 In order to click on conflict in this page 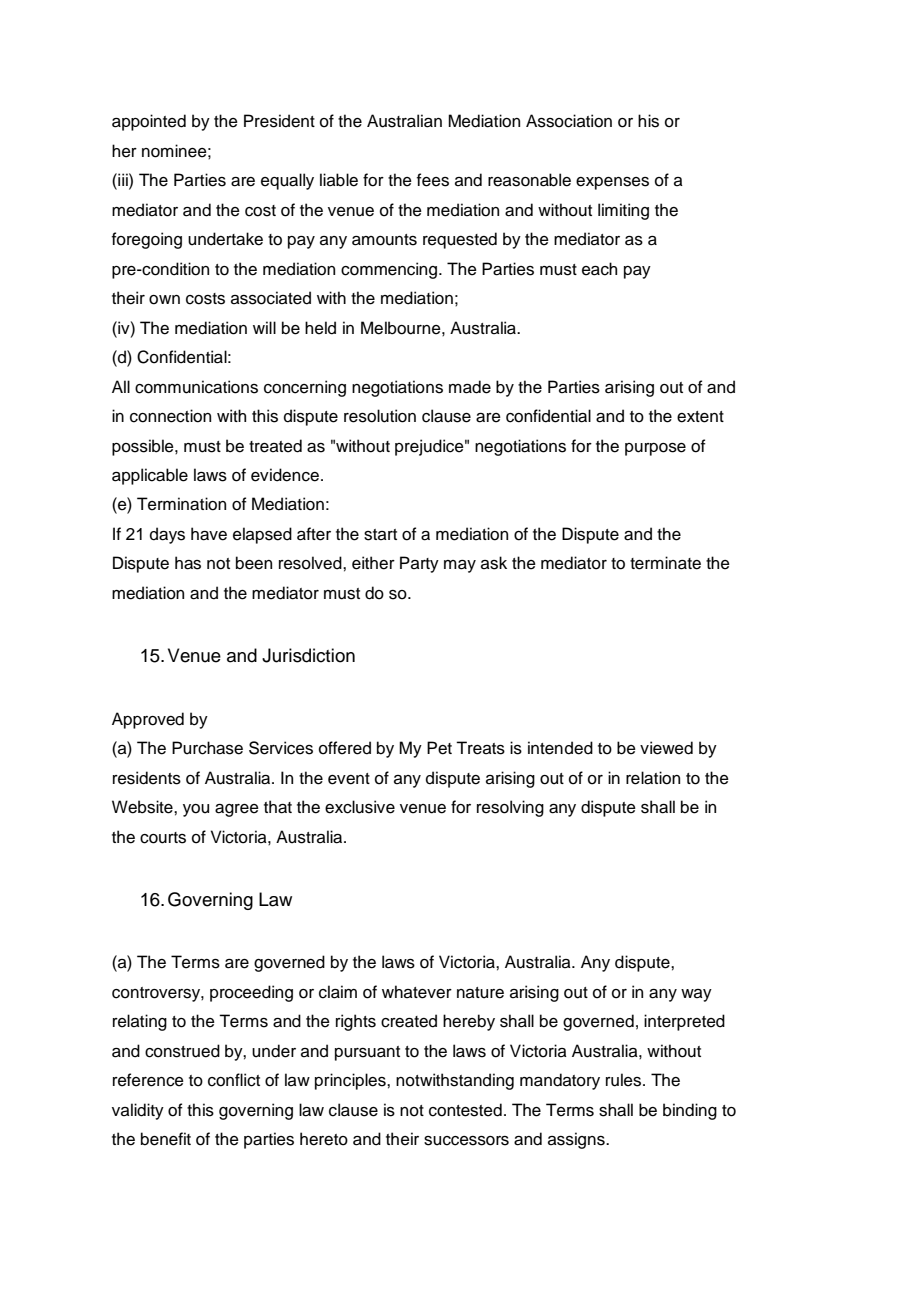, I will do `click(234, 1080)`.
